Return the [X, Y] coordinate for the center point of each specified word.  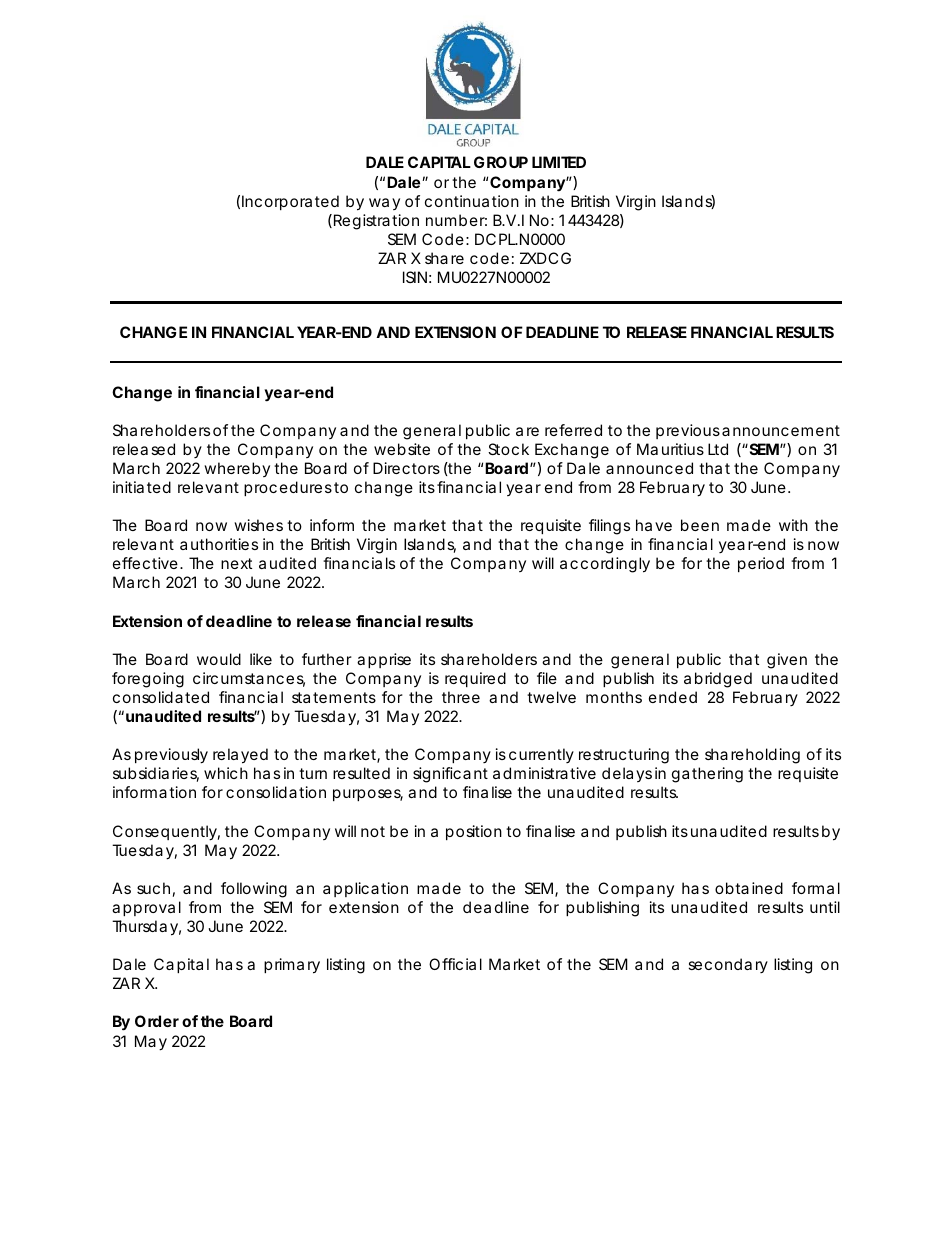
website [402, 449]
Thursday [146, 928]
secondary [728, 965]
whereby [239, 469]
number [456, 220]
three [461, 697]
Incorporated [290, 202]
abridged [718, 680]
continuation [472, 201]
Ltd [718, 449]
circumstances [249, 679]
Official [455, 964]
